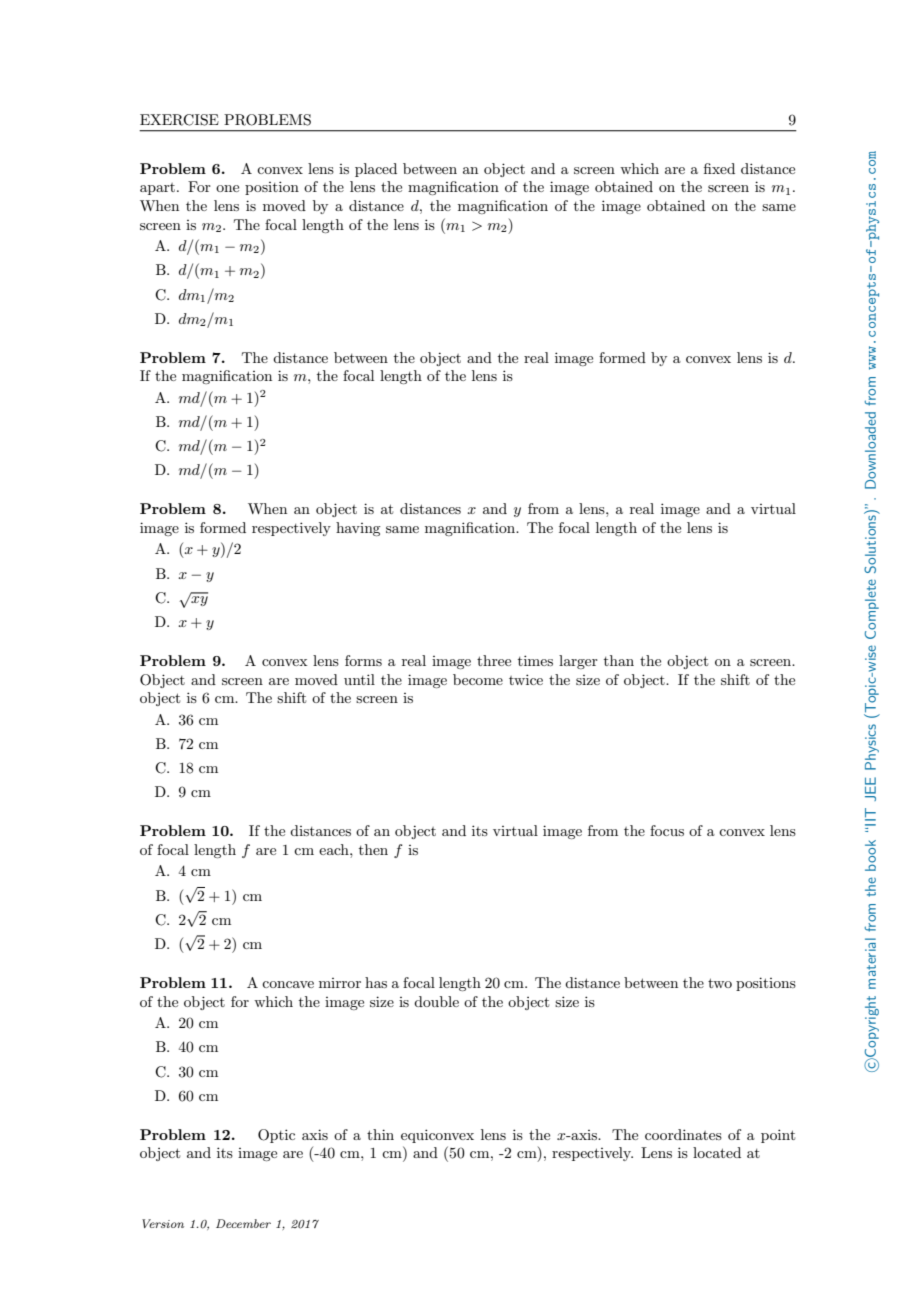 The height and width of the image is (1308, 924). What do you see at coordinates (720, 983) in the image?
I see `two` at bounding box center [720, 983].
